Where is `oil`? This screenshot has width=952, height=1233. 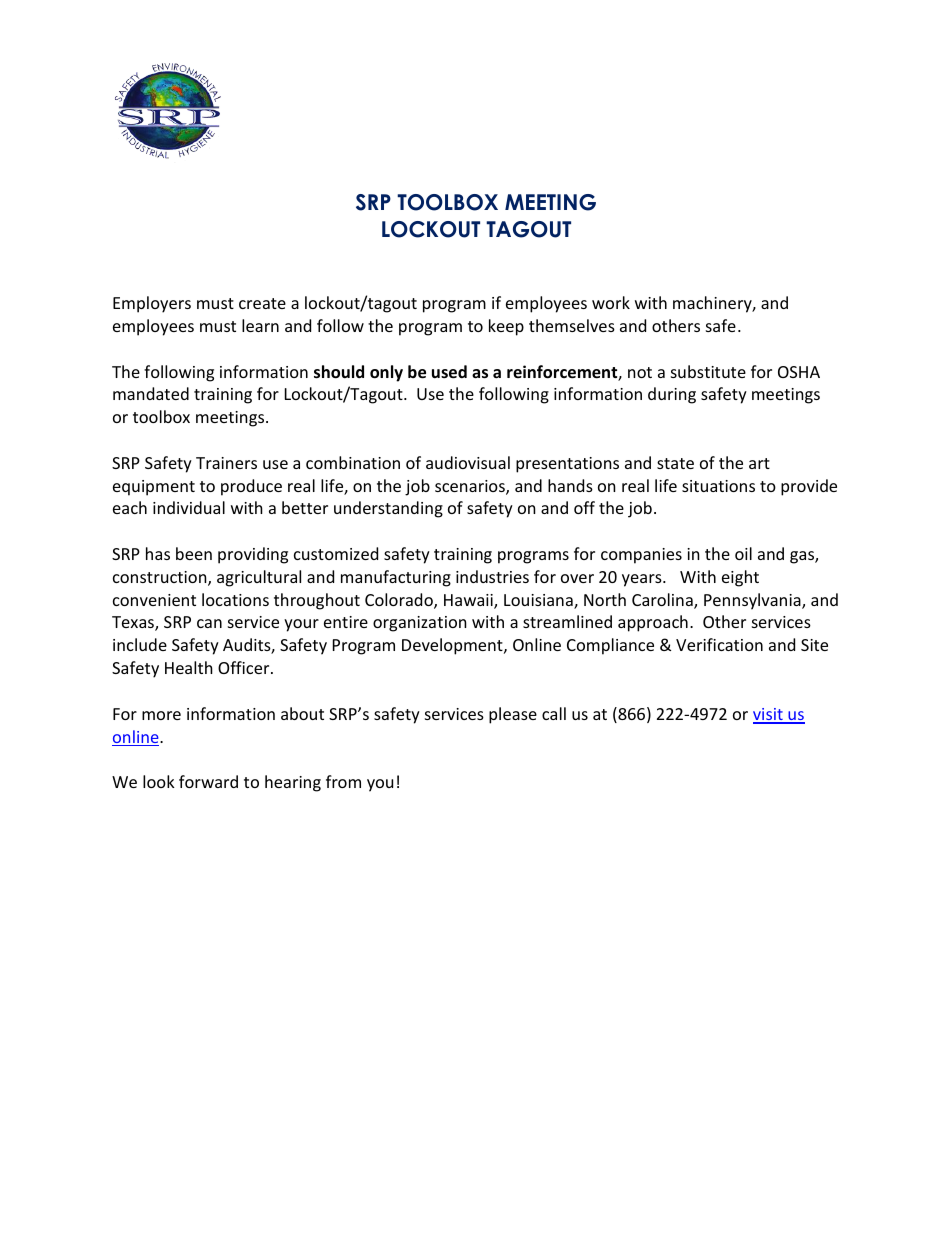 oil is located at coordinates (743, 553).
